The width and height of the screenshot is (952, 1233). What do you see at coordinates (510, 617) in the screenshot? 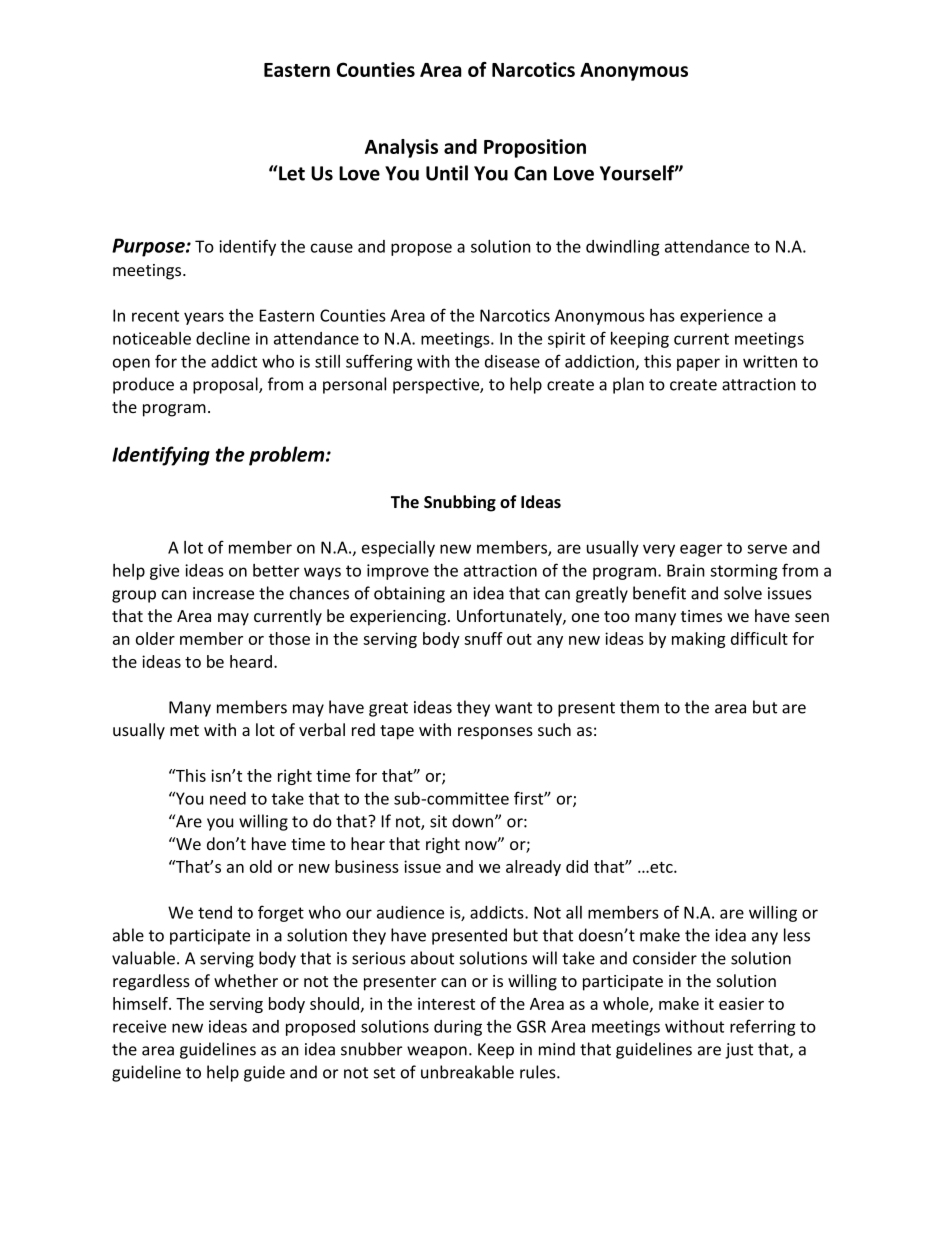
I see `Unfortunately` at bounding box center [510, 617].
